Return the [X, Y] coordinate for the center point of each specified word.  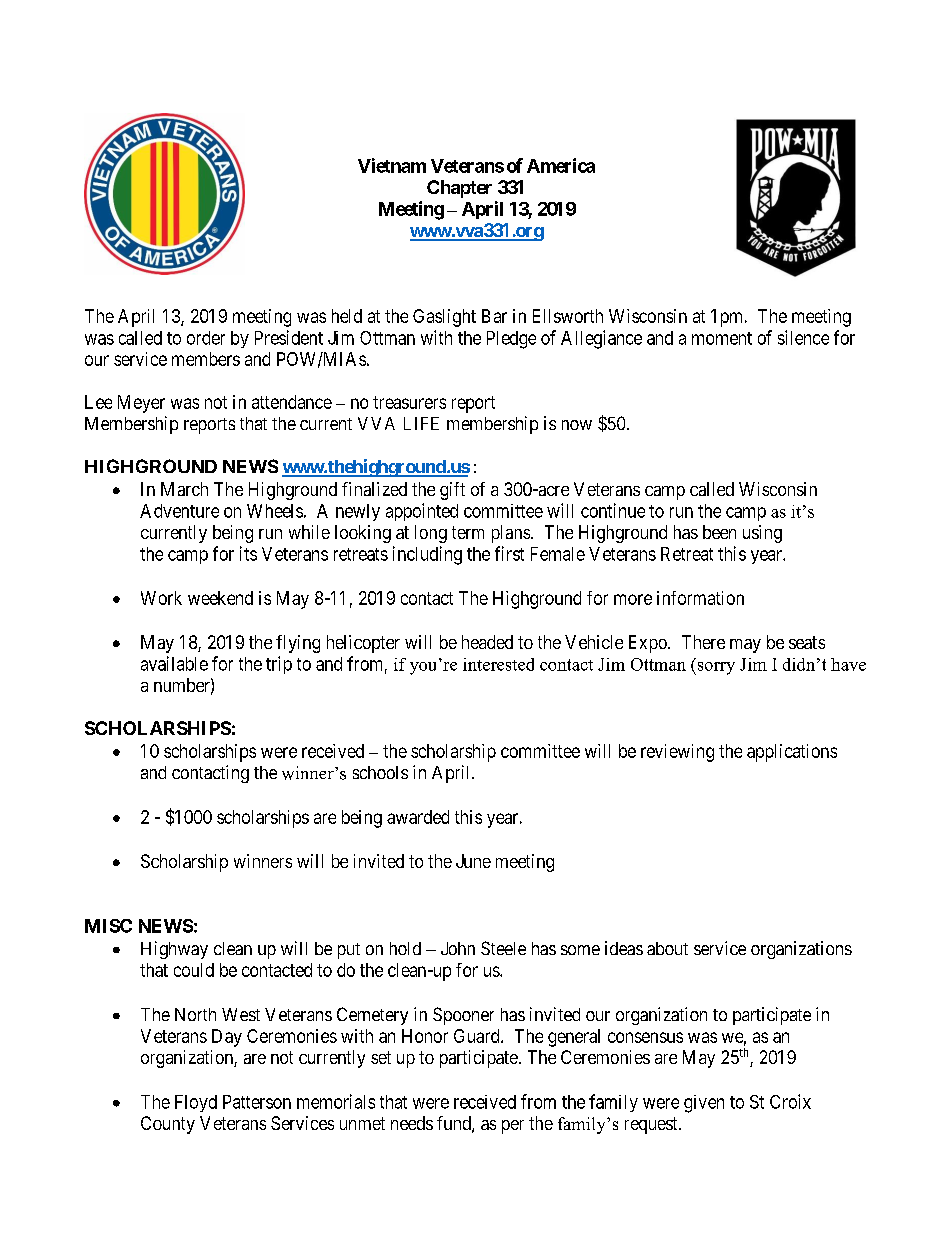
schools [380, 772]
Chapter [459, 189]
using [762, 534]
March [184, 489]
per [513, 1127]
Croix [790, 1101]
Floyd [196, 1103]
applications [792, 753]
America [561, 165]
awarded [418, 817]
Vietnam [392, 165]
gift [452, 491]
